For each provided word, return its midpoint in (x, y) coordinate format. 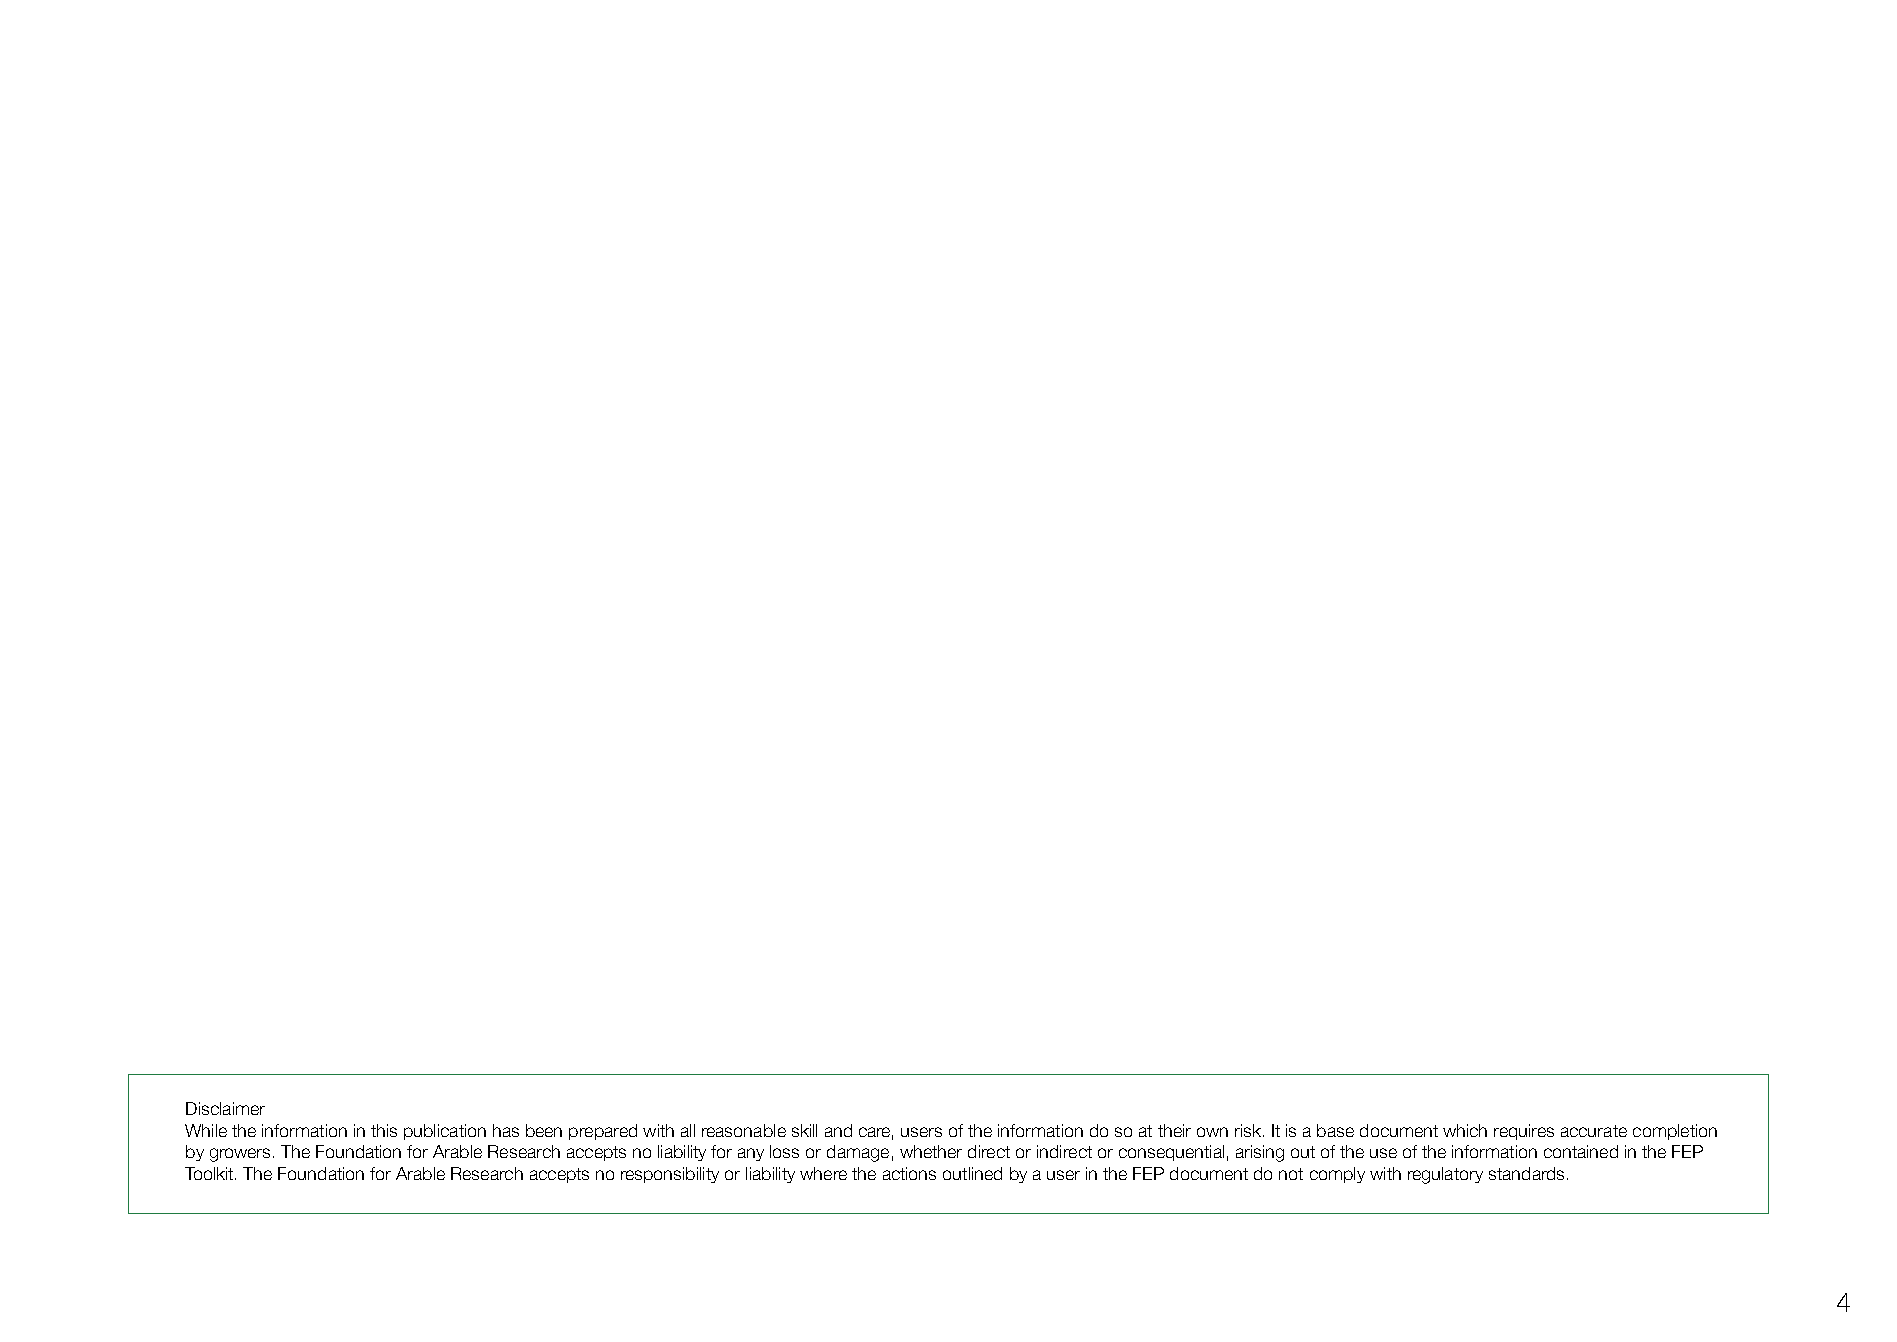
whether (931, 1151)
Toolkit (210, 1173)
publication (445, 1132)
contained (1581, 1151)
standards (1526, 1173)
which (1465, 1130)
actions (909, 1173)
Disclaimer (225, 1108)
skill (804, 1130)
